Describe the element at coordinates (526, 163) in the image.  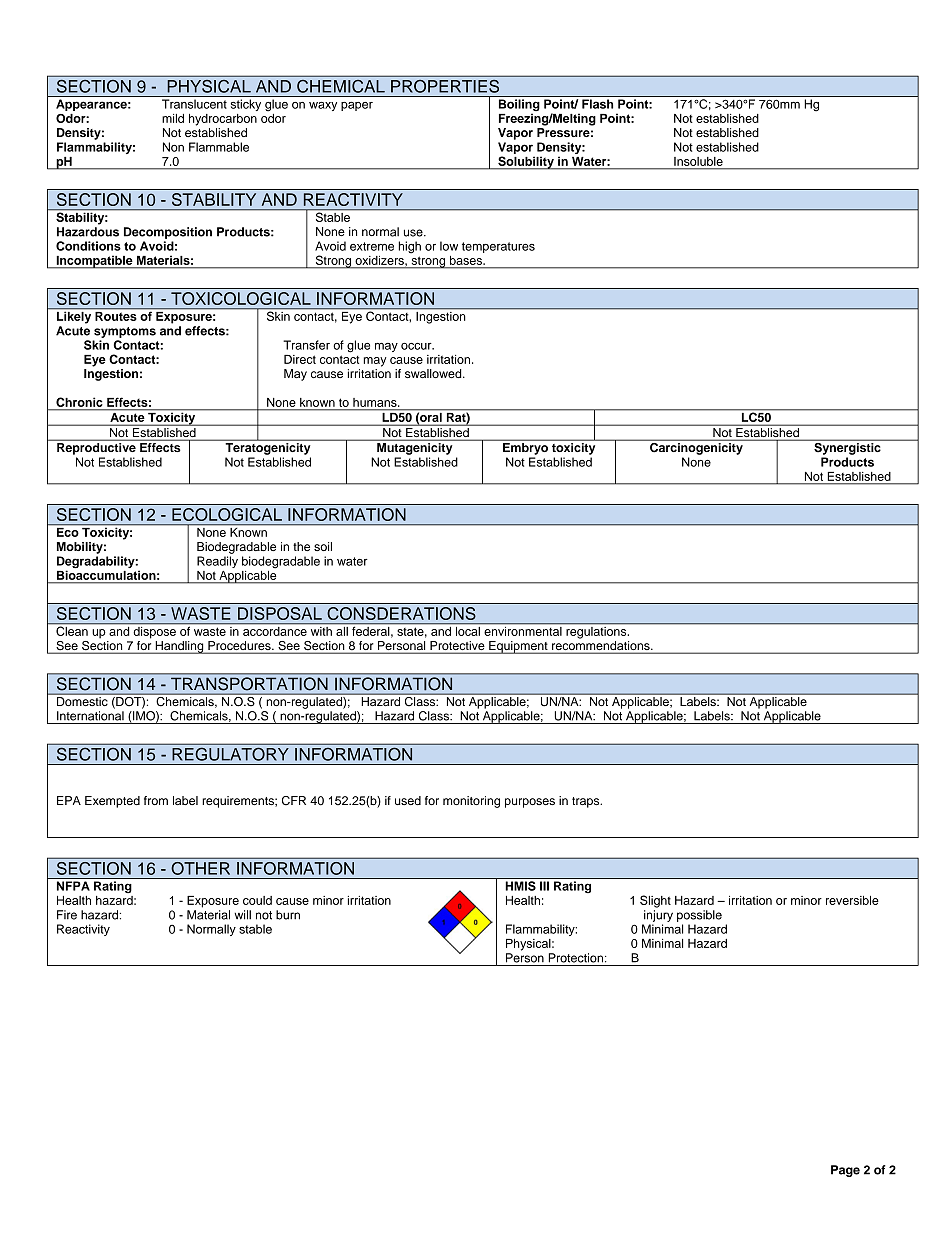
I see `Solubility` at that location.
